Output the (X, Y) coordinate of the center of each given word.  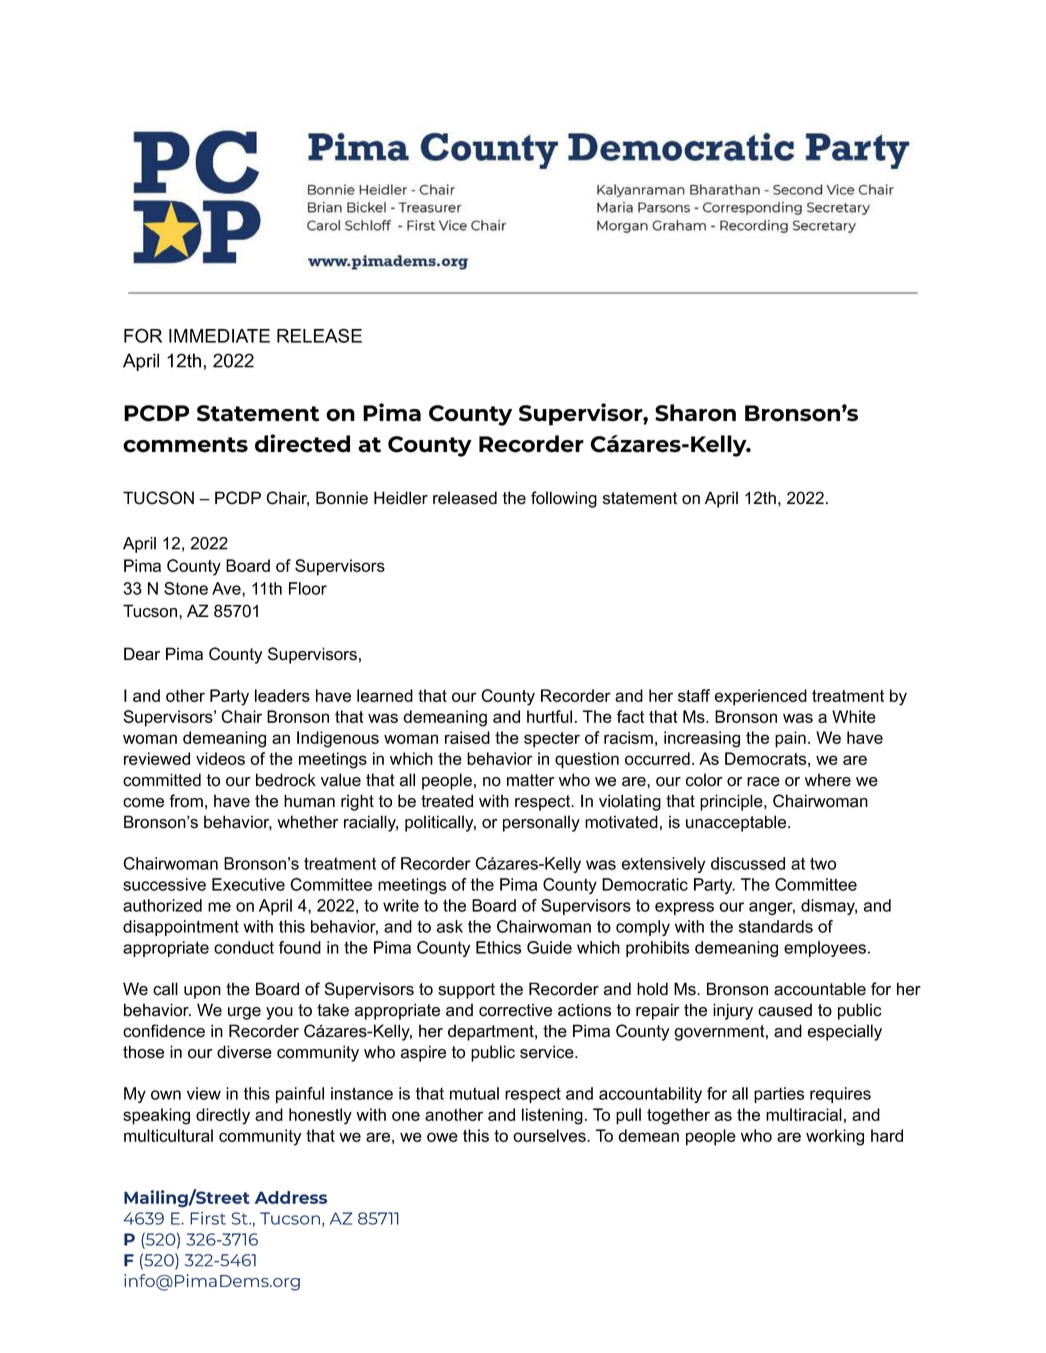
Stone (186, 588)
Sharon (695, 413)
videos (220, 758)
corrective (515, 1010)
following (564, 499)
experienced (761, 697)
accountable (820, 989)
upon (202, 992)
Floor (308, 588)
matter (531, 780)
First (208, 1218)
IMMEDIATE (219, 336)
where (828, 780)
